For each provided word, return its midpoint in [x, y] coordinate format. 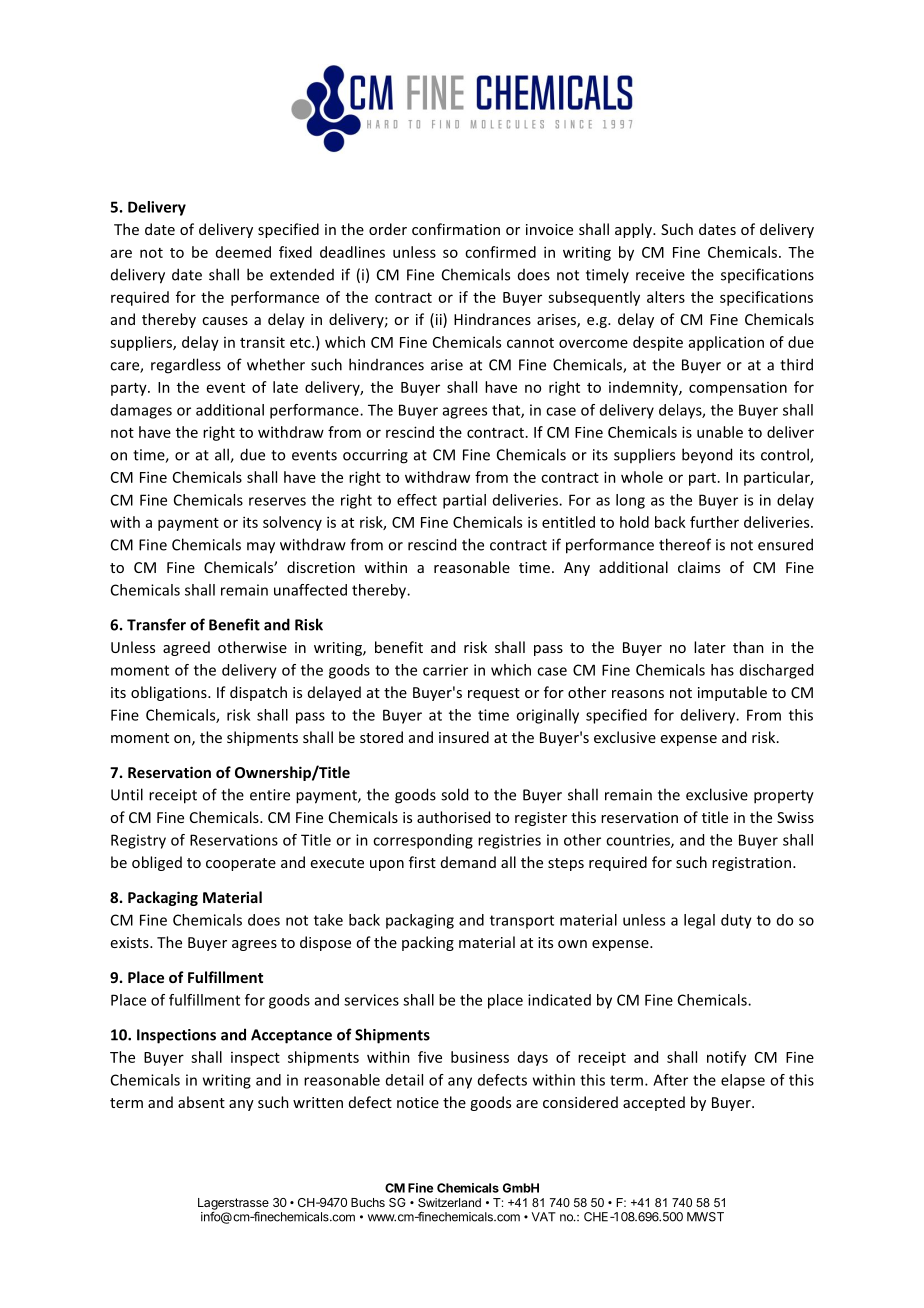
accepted [654, 1103]
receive [660, 275]
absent [201, 1102]
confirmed [500, 252]
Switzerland [449, 1202]
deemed [243, 252]
